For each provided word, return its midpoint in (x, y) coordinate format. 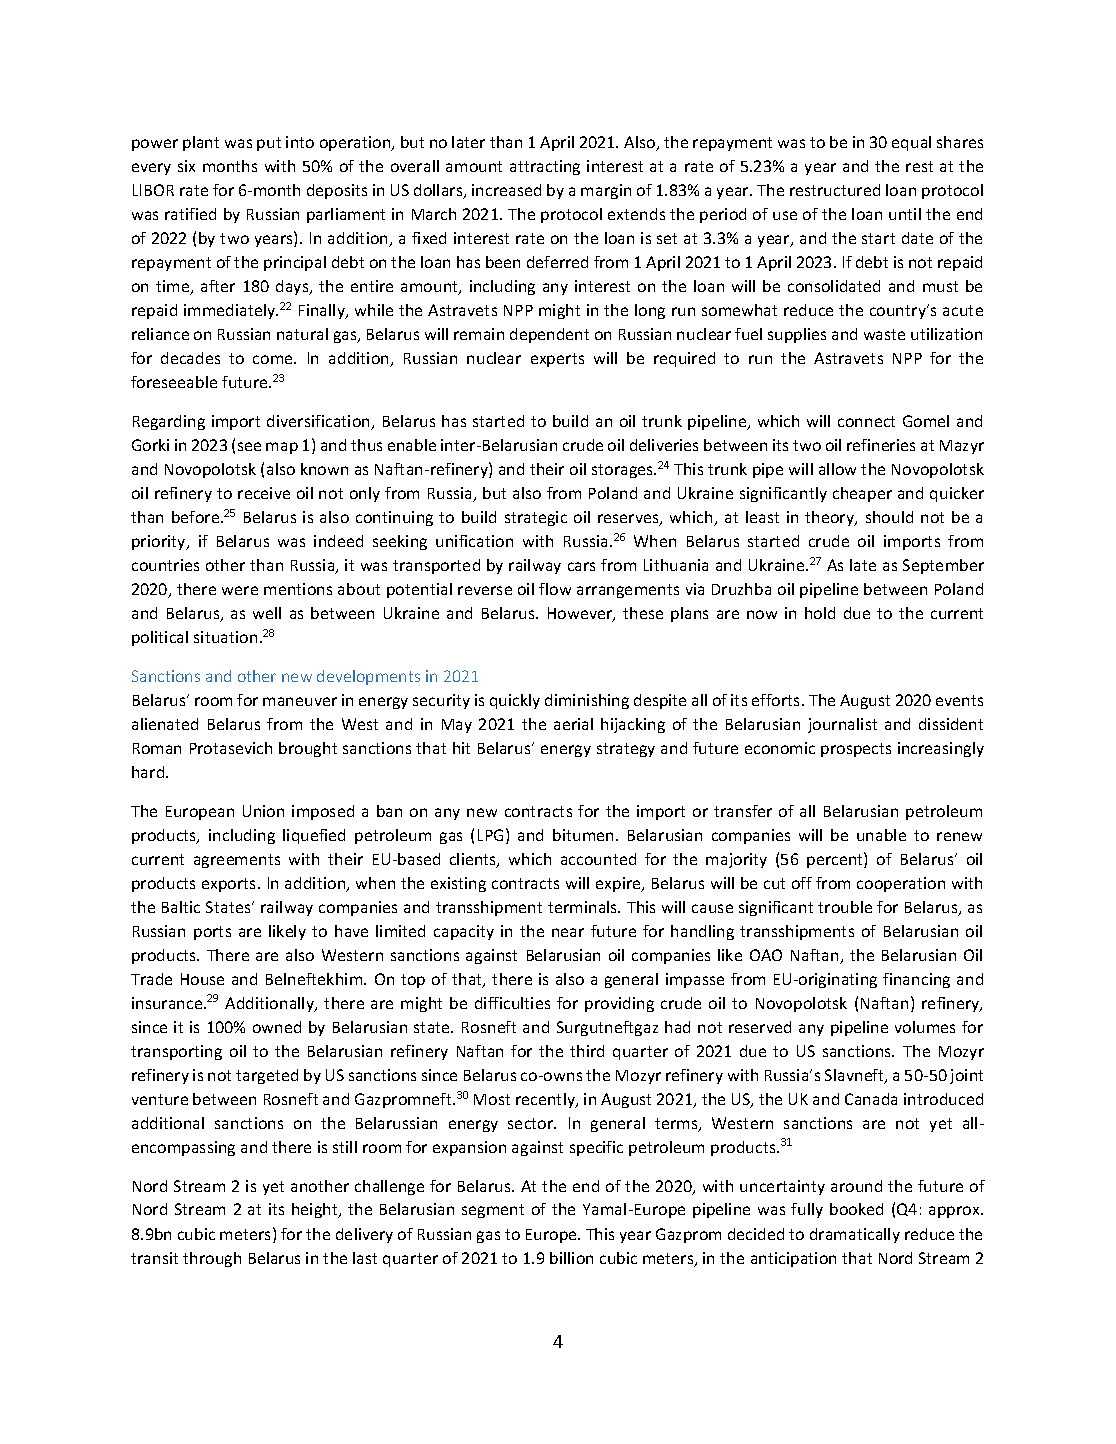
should (889, 517)
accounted (598, 859)
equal (911, 143)
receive (264, 493)
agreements (237, 861)
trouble (845, 907)
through (212, 1259)
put (269, 144)
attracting (545, 167)
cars (581, 566)
